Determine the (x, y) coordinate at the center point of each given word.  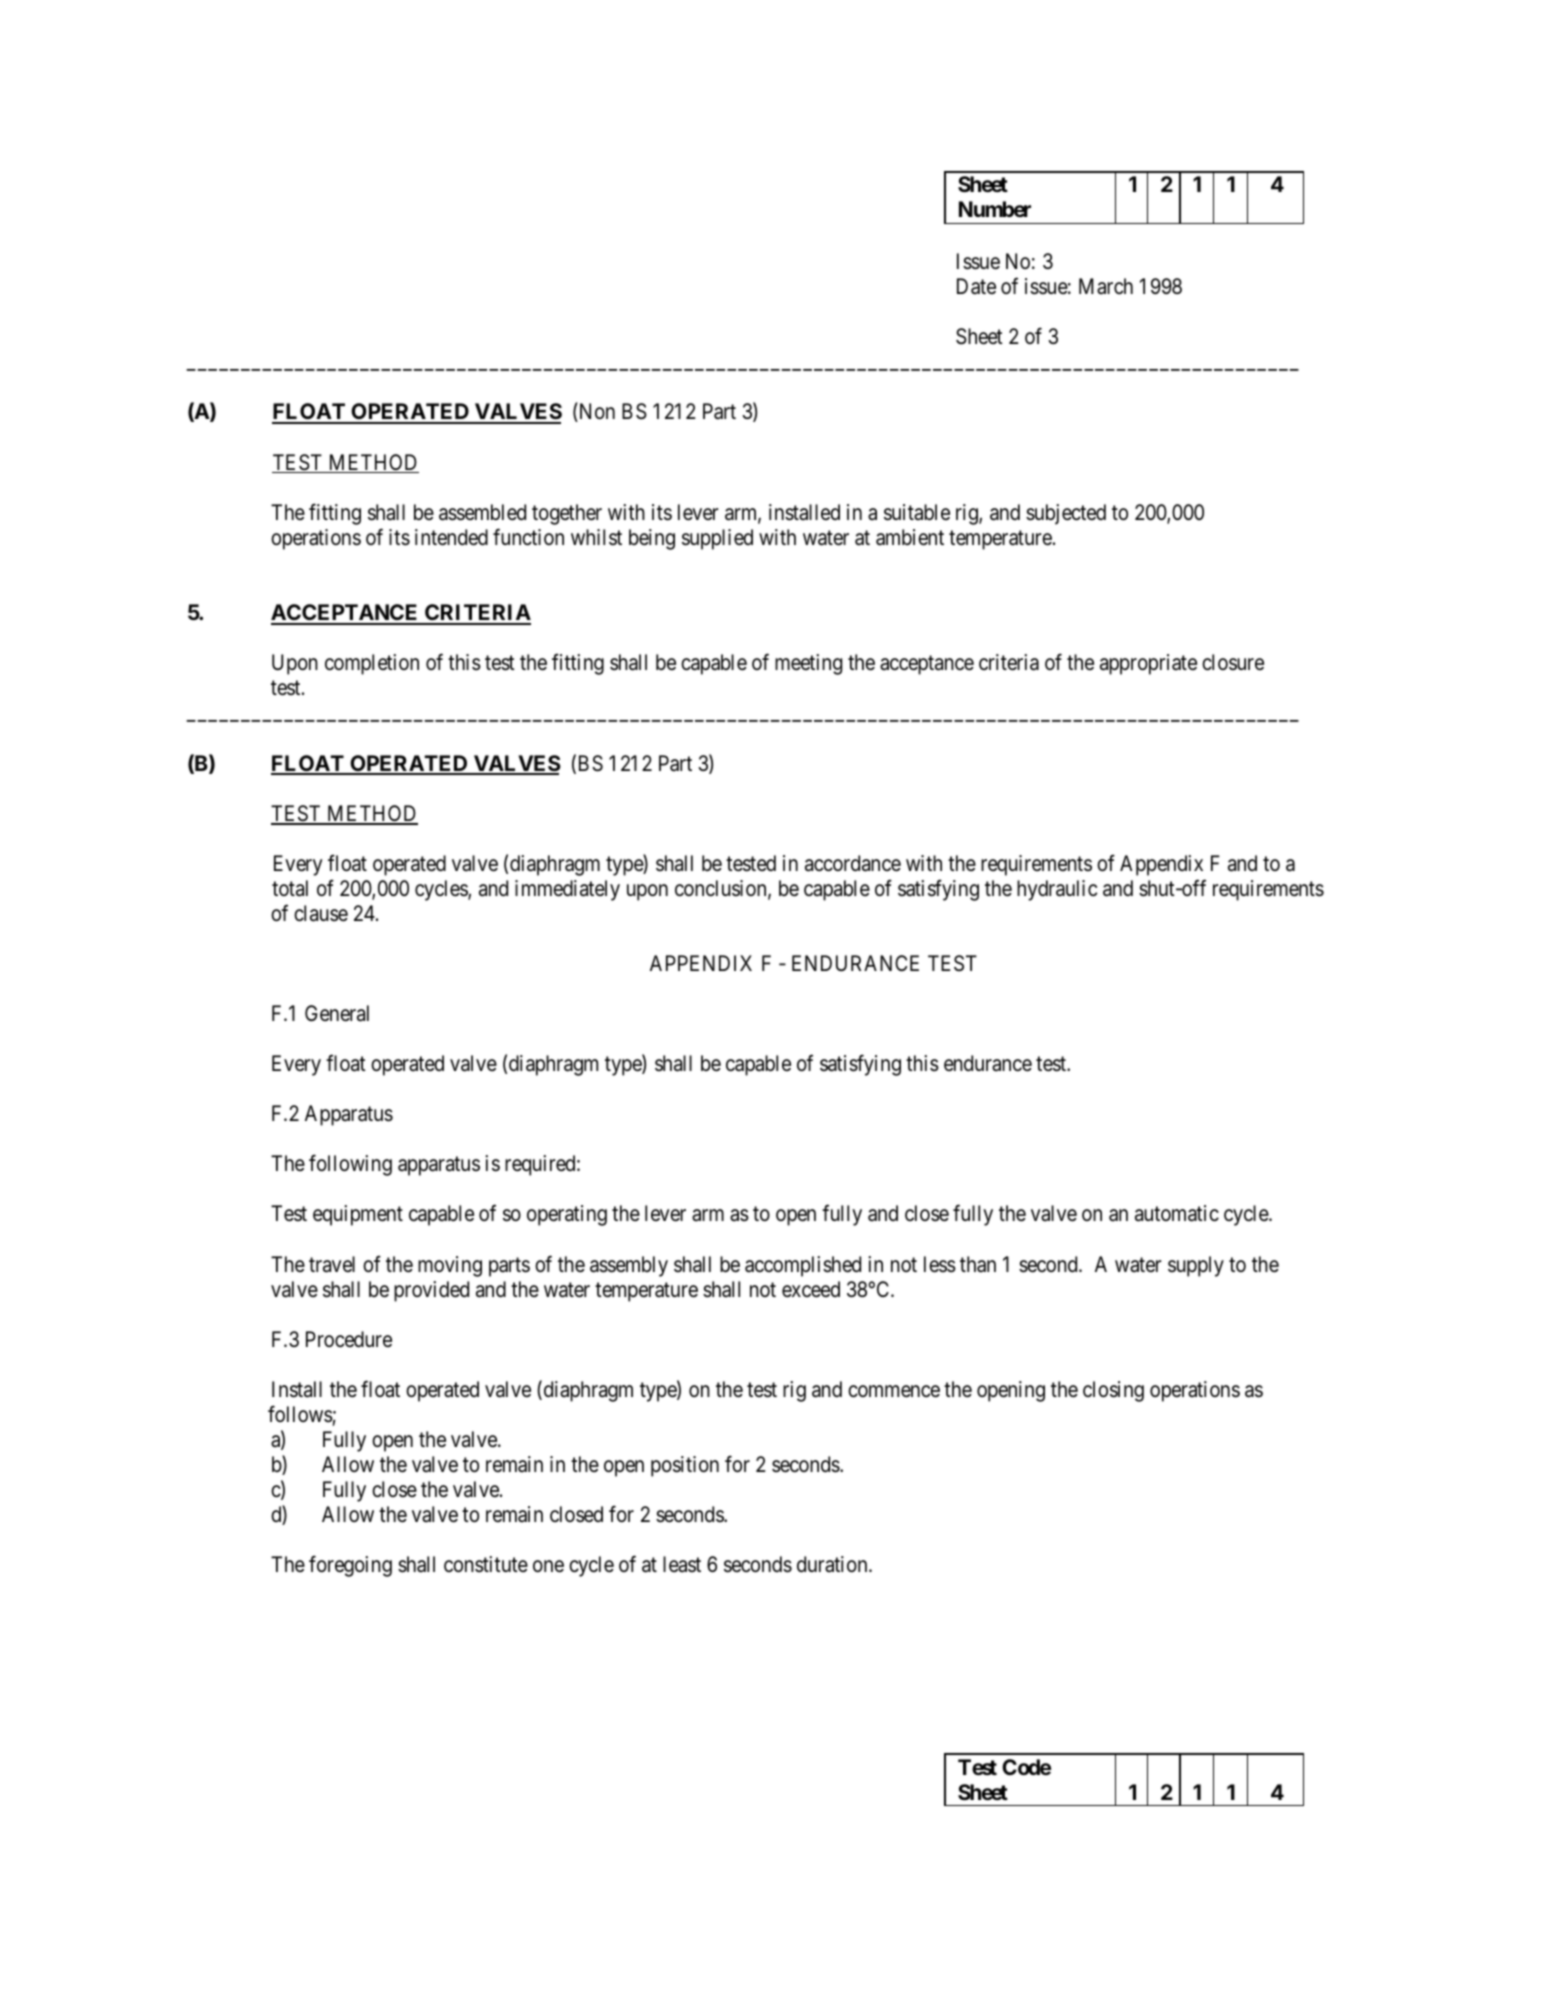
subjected (1066, 514)
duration (833, 1564)
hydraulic (1057, 890)
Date (976, 286)
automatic (1177, 1213)
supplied (717, 539)
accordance (853, 863)
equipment (358, 1215)
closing (1113, 1391)
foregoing (350, 1566)
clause (321, 913)
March (1106, 286)
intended (451, 537)
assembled (482, 512)
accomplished (803, 1266)
